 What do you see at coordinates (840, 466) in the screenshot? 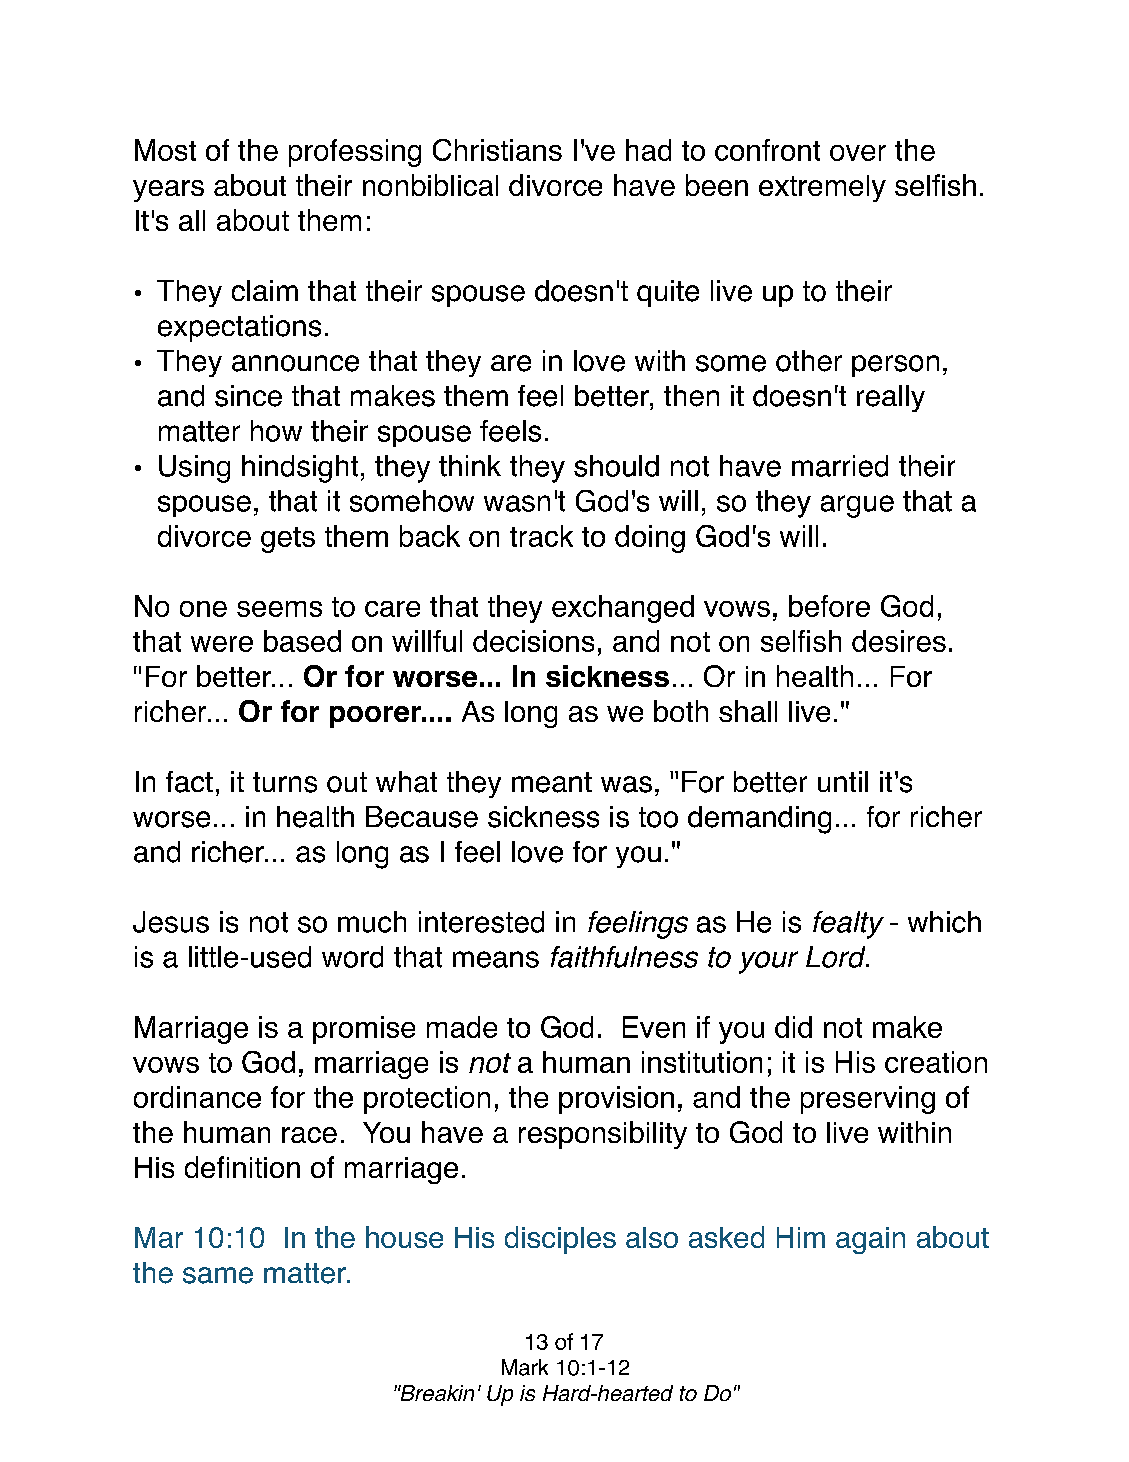
I see `married` at bounding box center [840, 466].
